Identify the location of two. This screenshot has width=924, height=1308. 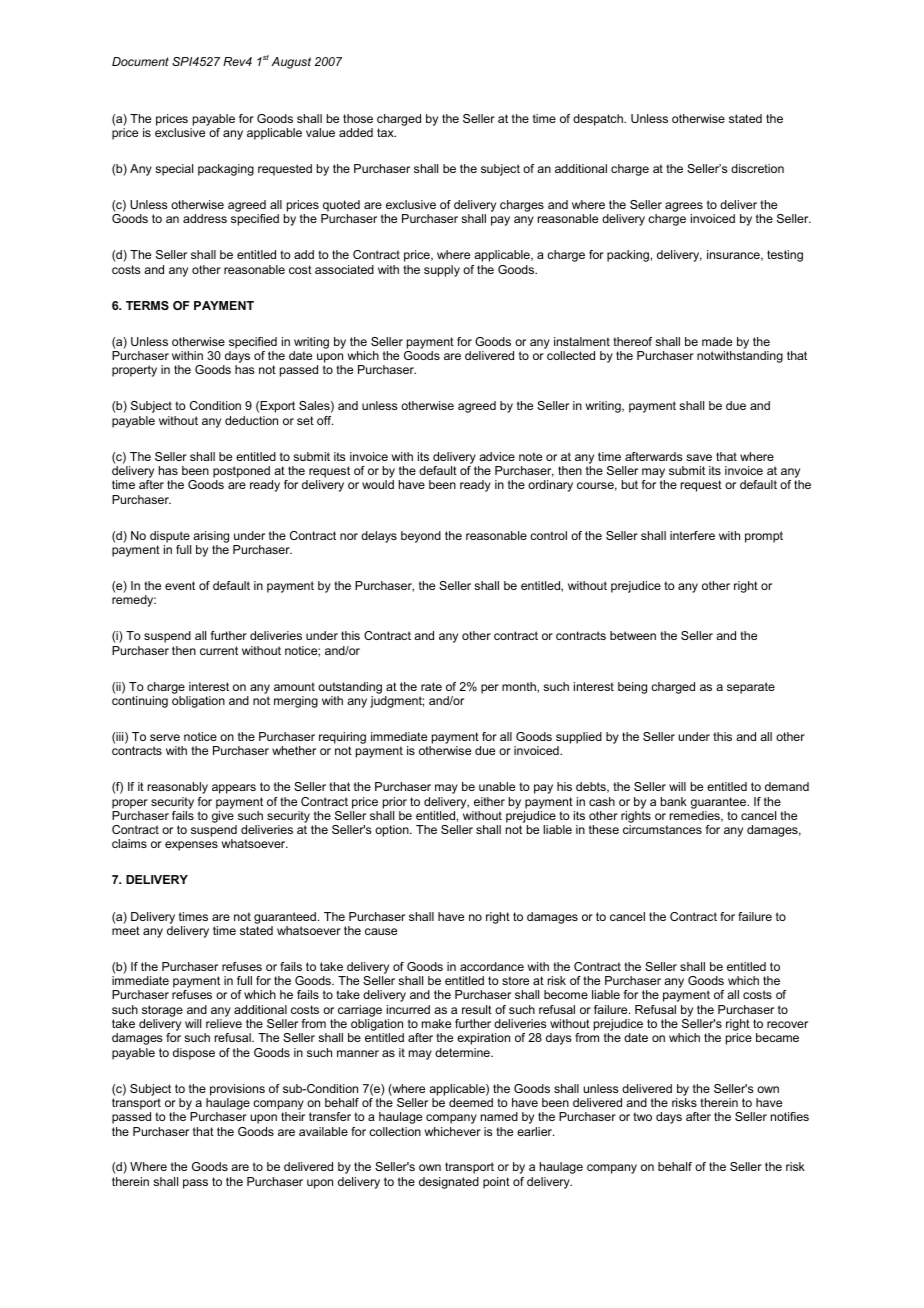
(642, 1116).
